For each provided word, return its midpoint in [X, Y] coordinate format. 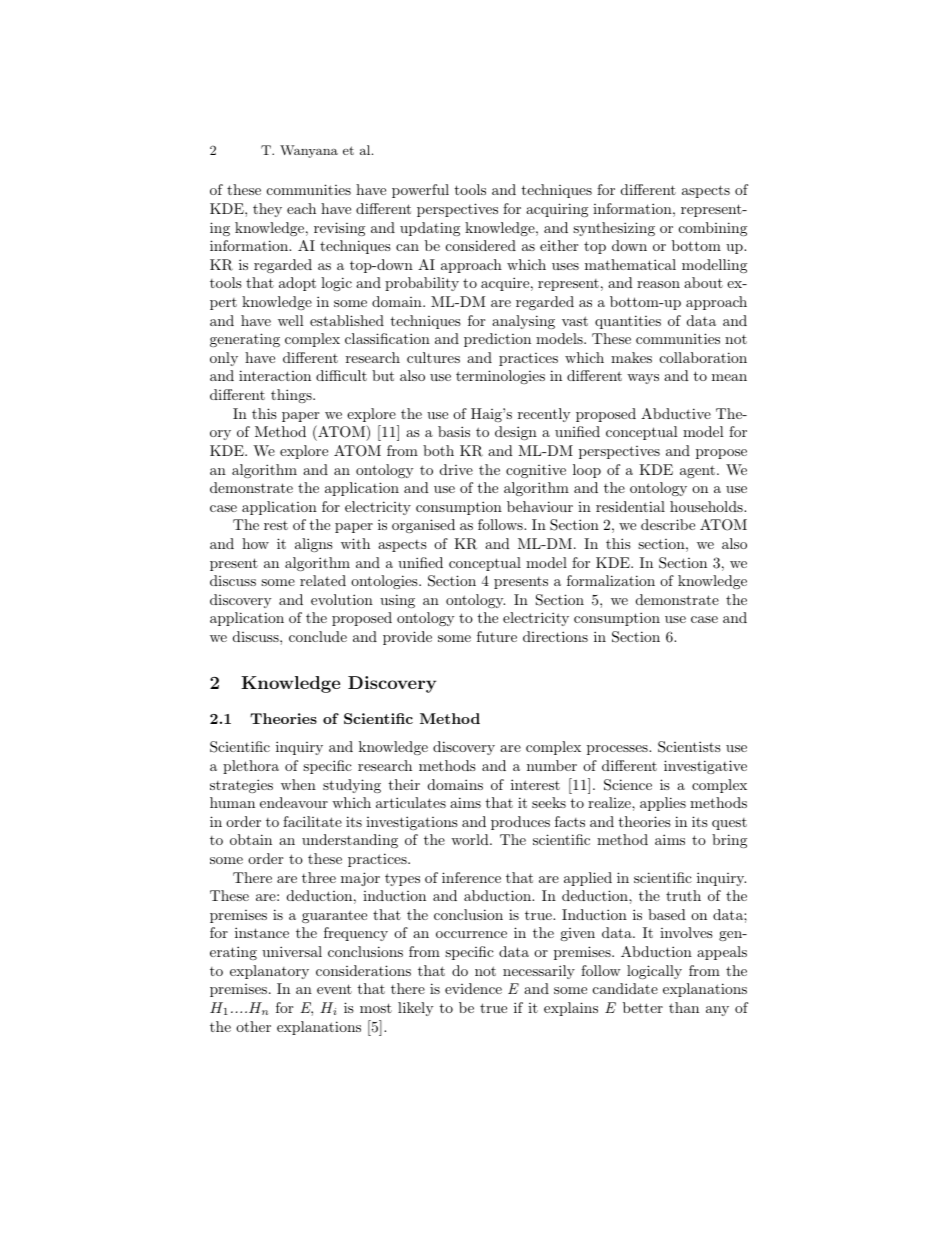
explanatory [269, 972]
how [255, 543]
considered [481, 245]
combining [713, 229]
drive [456, 469]
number [552, 765]
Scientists [689, 747]
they [267, 210]
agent [697, 471]
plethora [251, 767]
